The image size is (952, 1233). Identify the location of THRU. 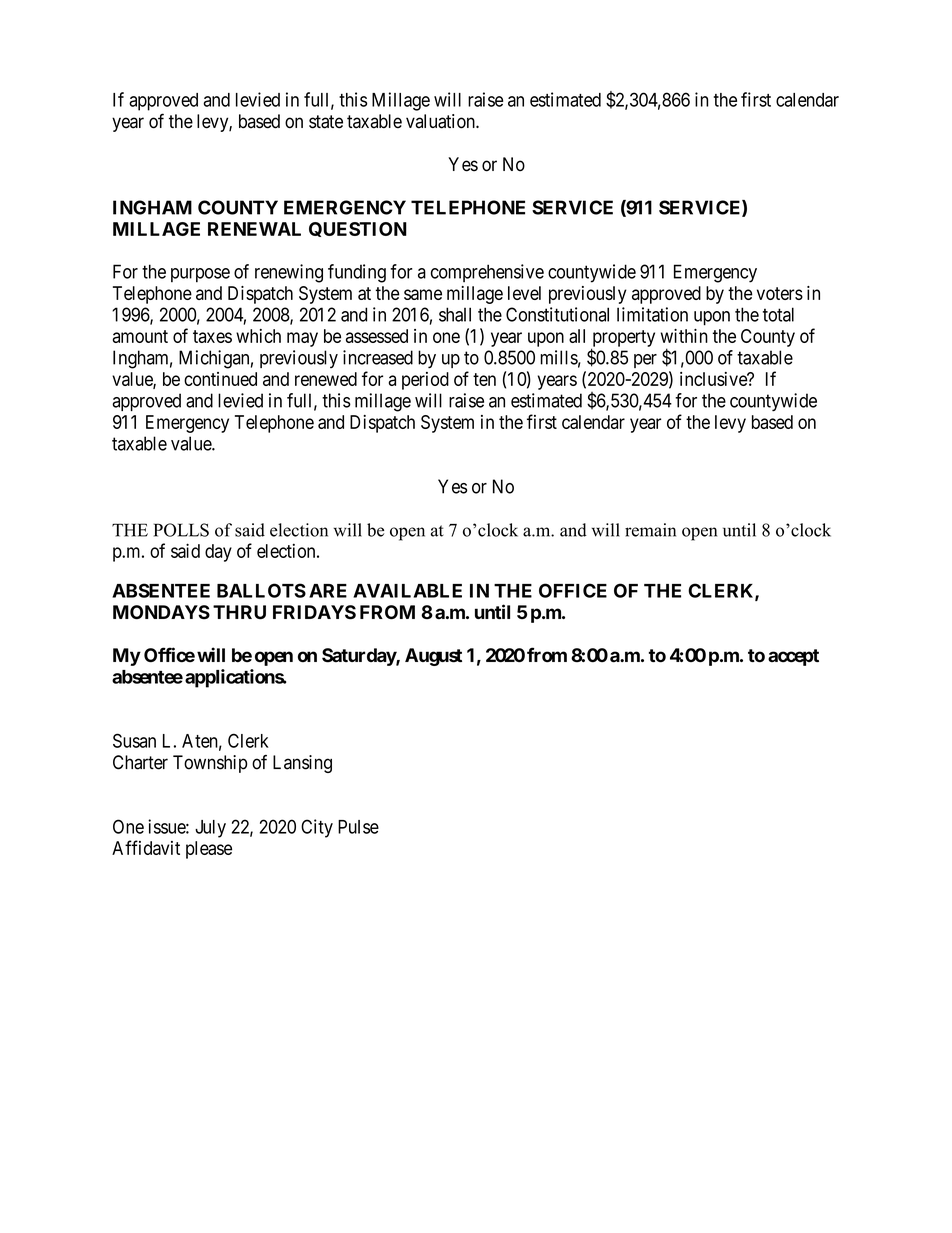
(239, 612).
